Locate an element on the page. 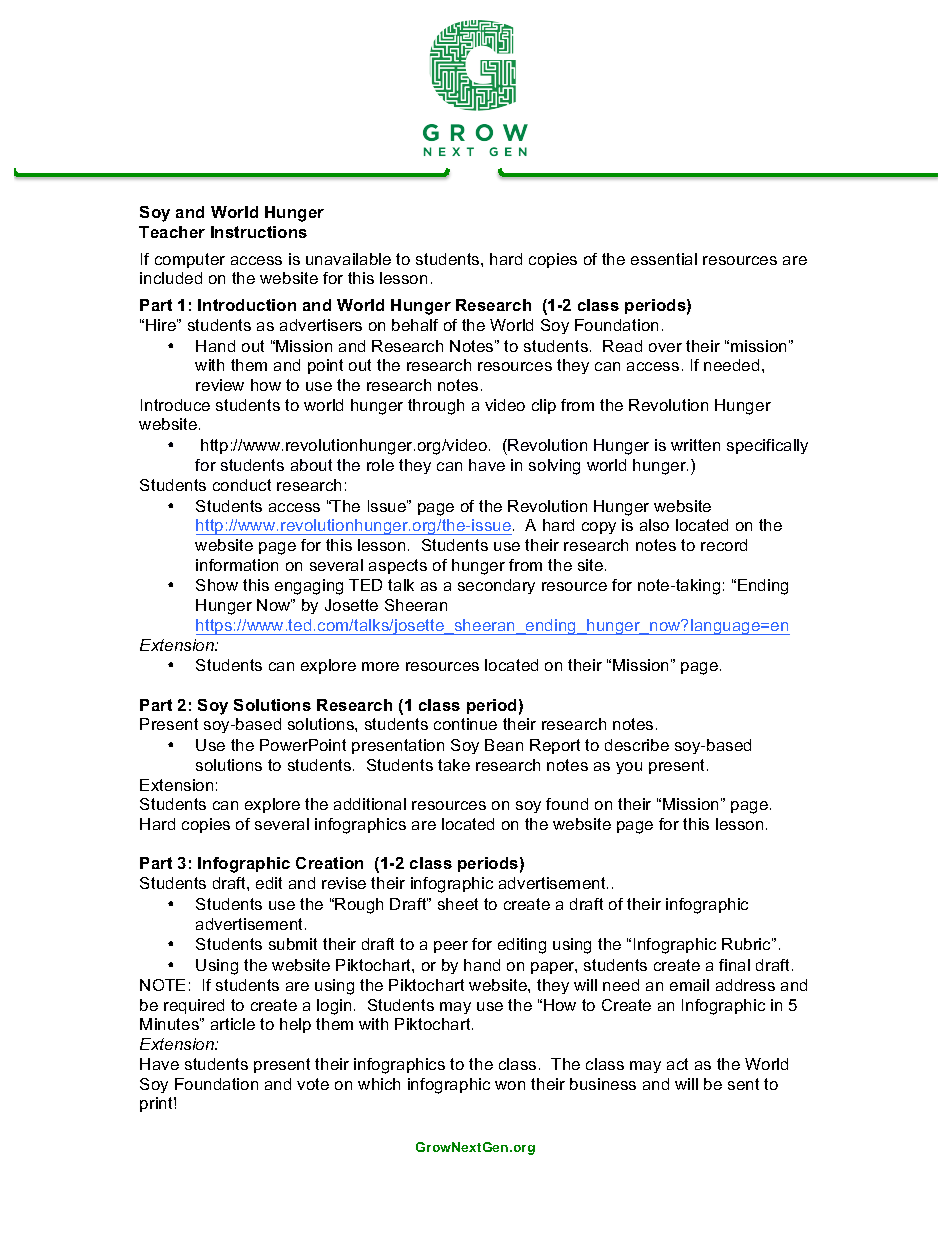  over is located at coordinates (665, 347).
